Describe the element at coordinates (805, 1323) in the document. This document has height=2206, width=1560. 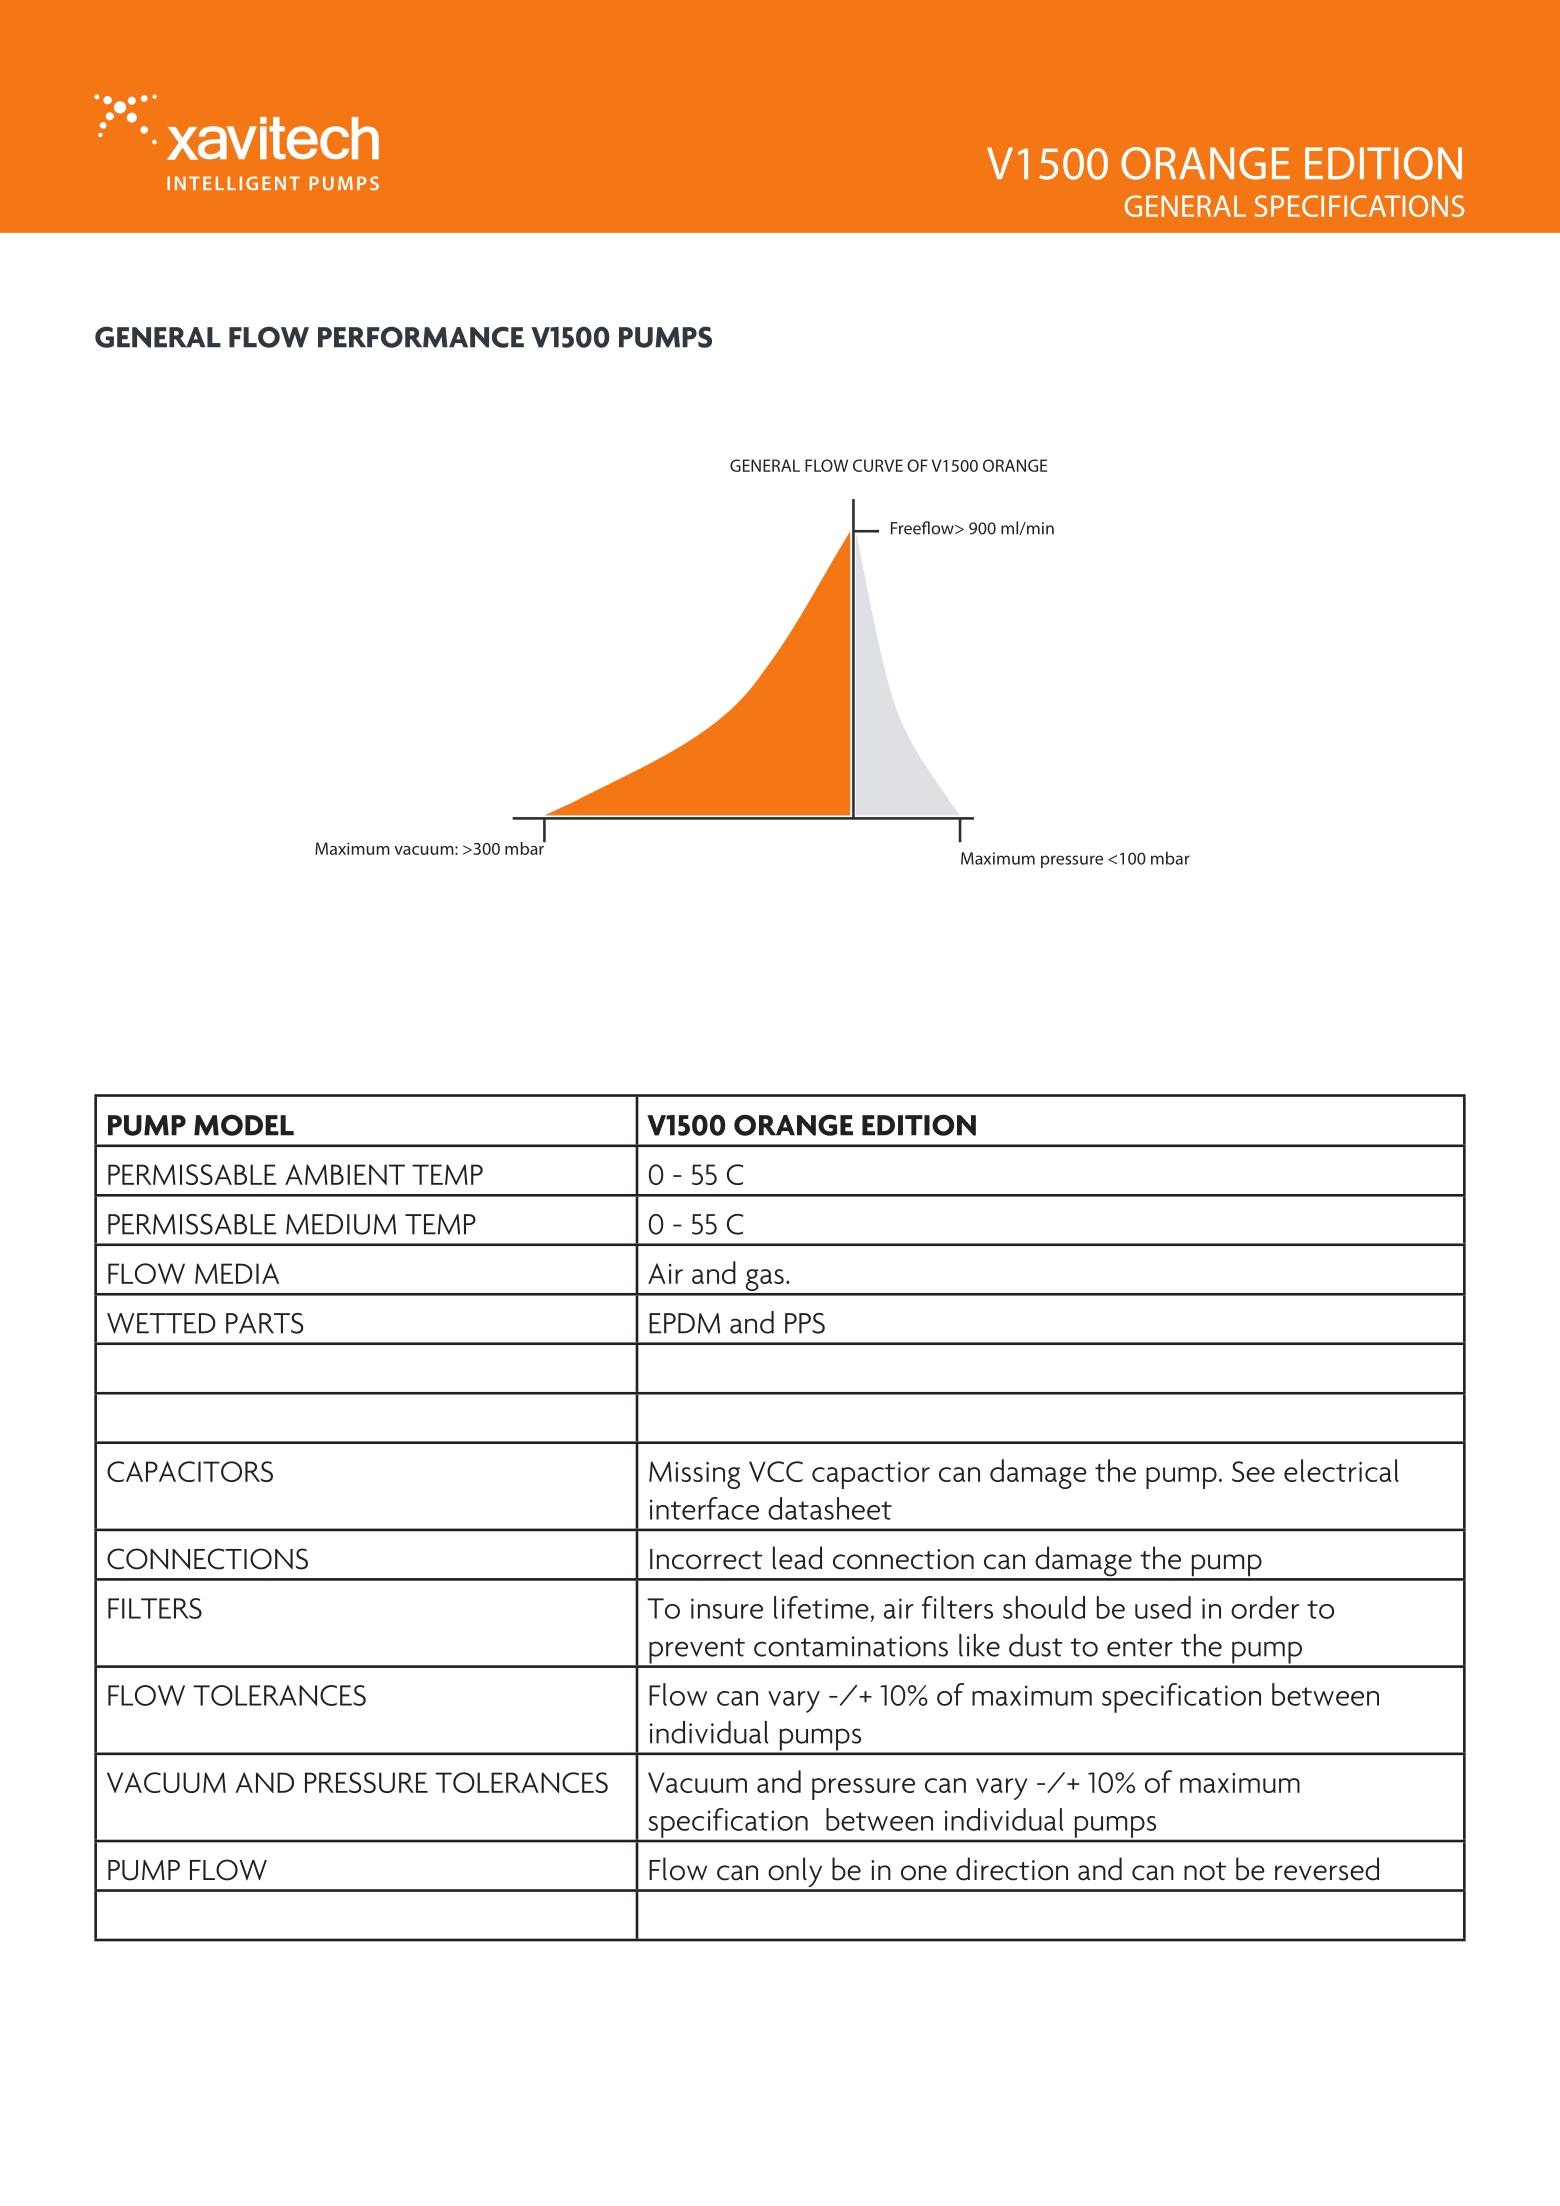
I see `PPS` at that location.
